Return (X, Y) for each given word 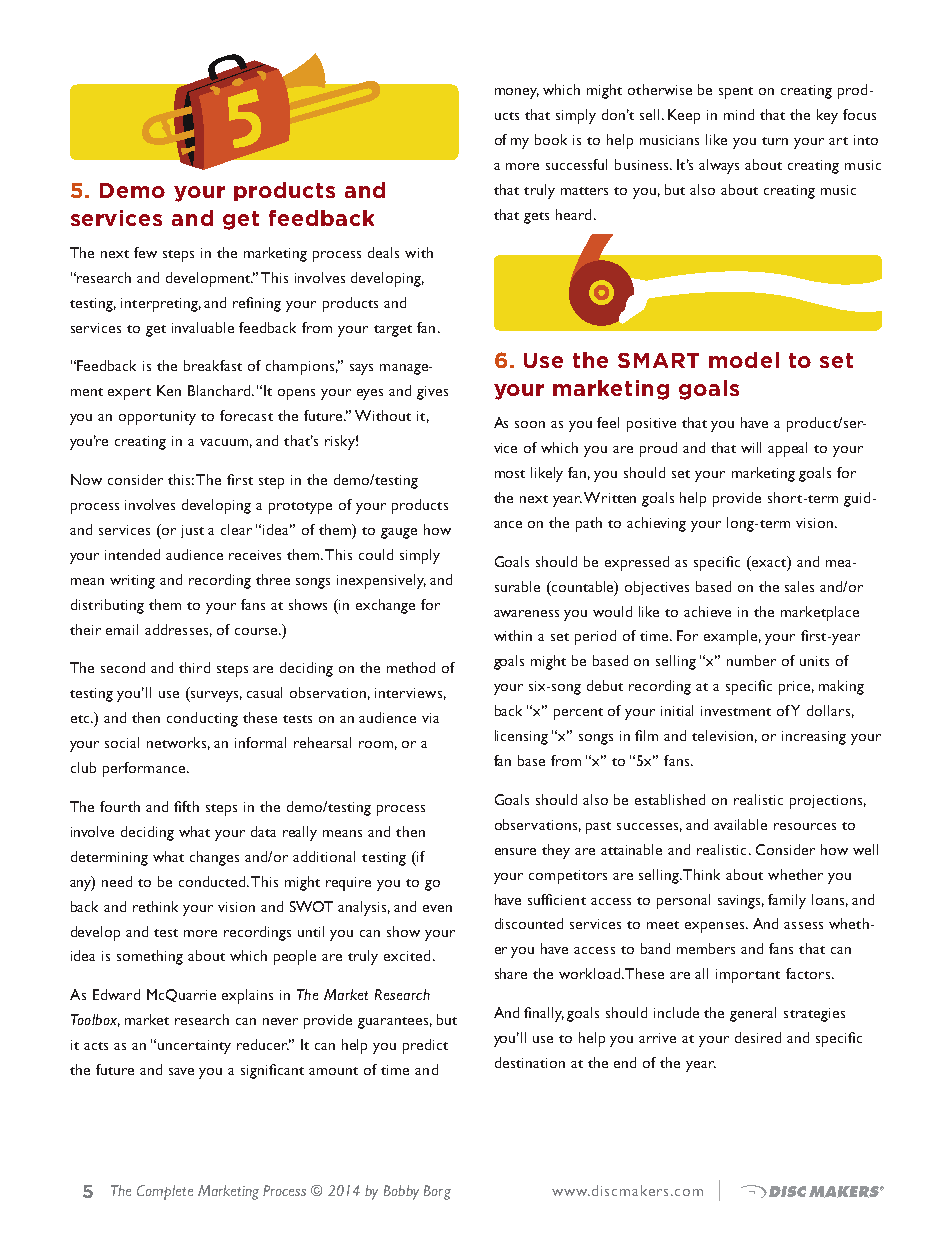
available (740, 824)
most (510, 474)
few (145, 252)
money (517, 93)
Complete (165, 1192)
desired (758, 1037)
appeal (787, 449)
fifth (186, 806)
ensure (515, 851)
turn (775, 141)
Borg (437, 1192)
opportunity (157, 418)
